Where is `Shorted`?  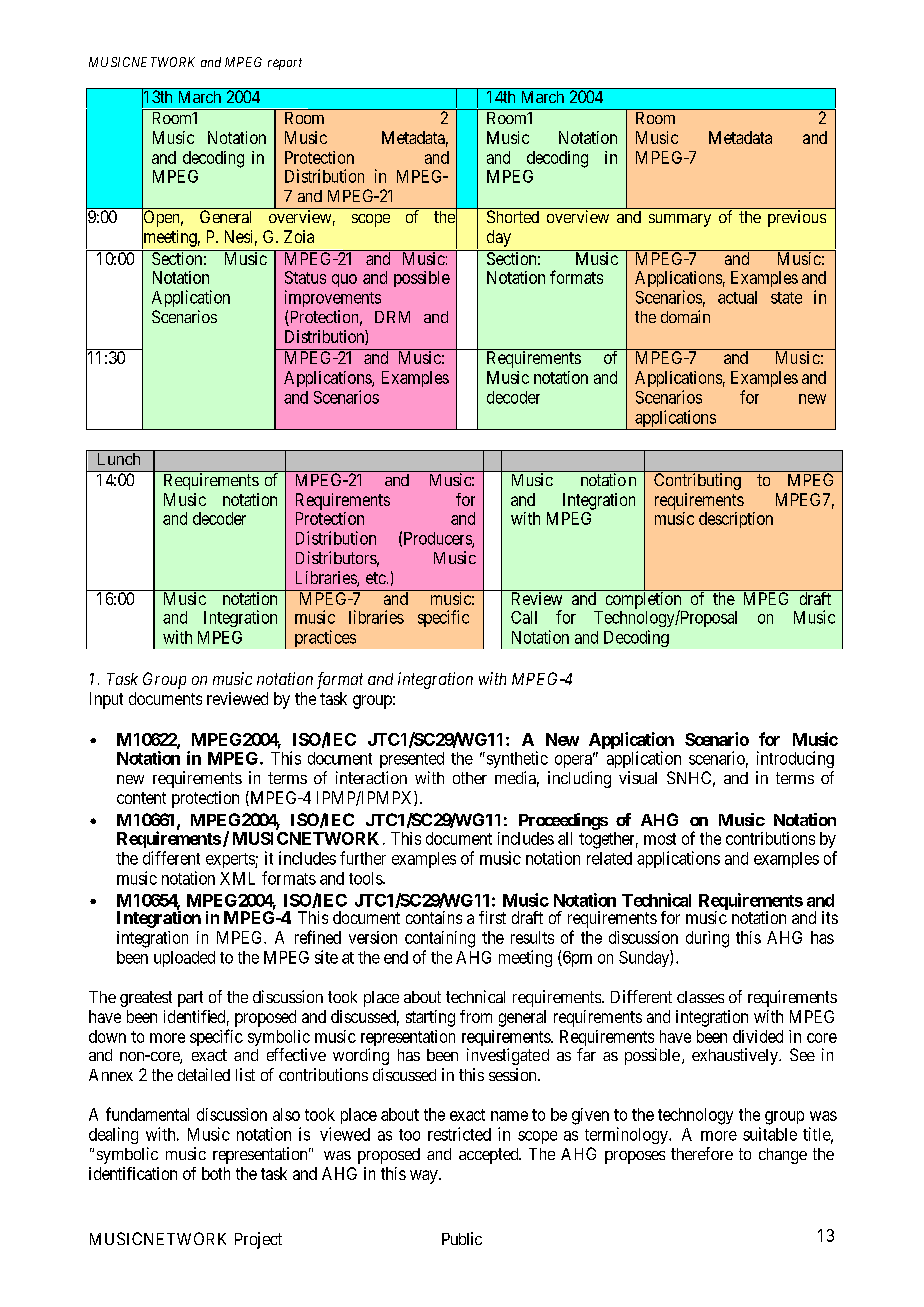
Shorted is located at coordinates (513, 216).
